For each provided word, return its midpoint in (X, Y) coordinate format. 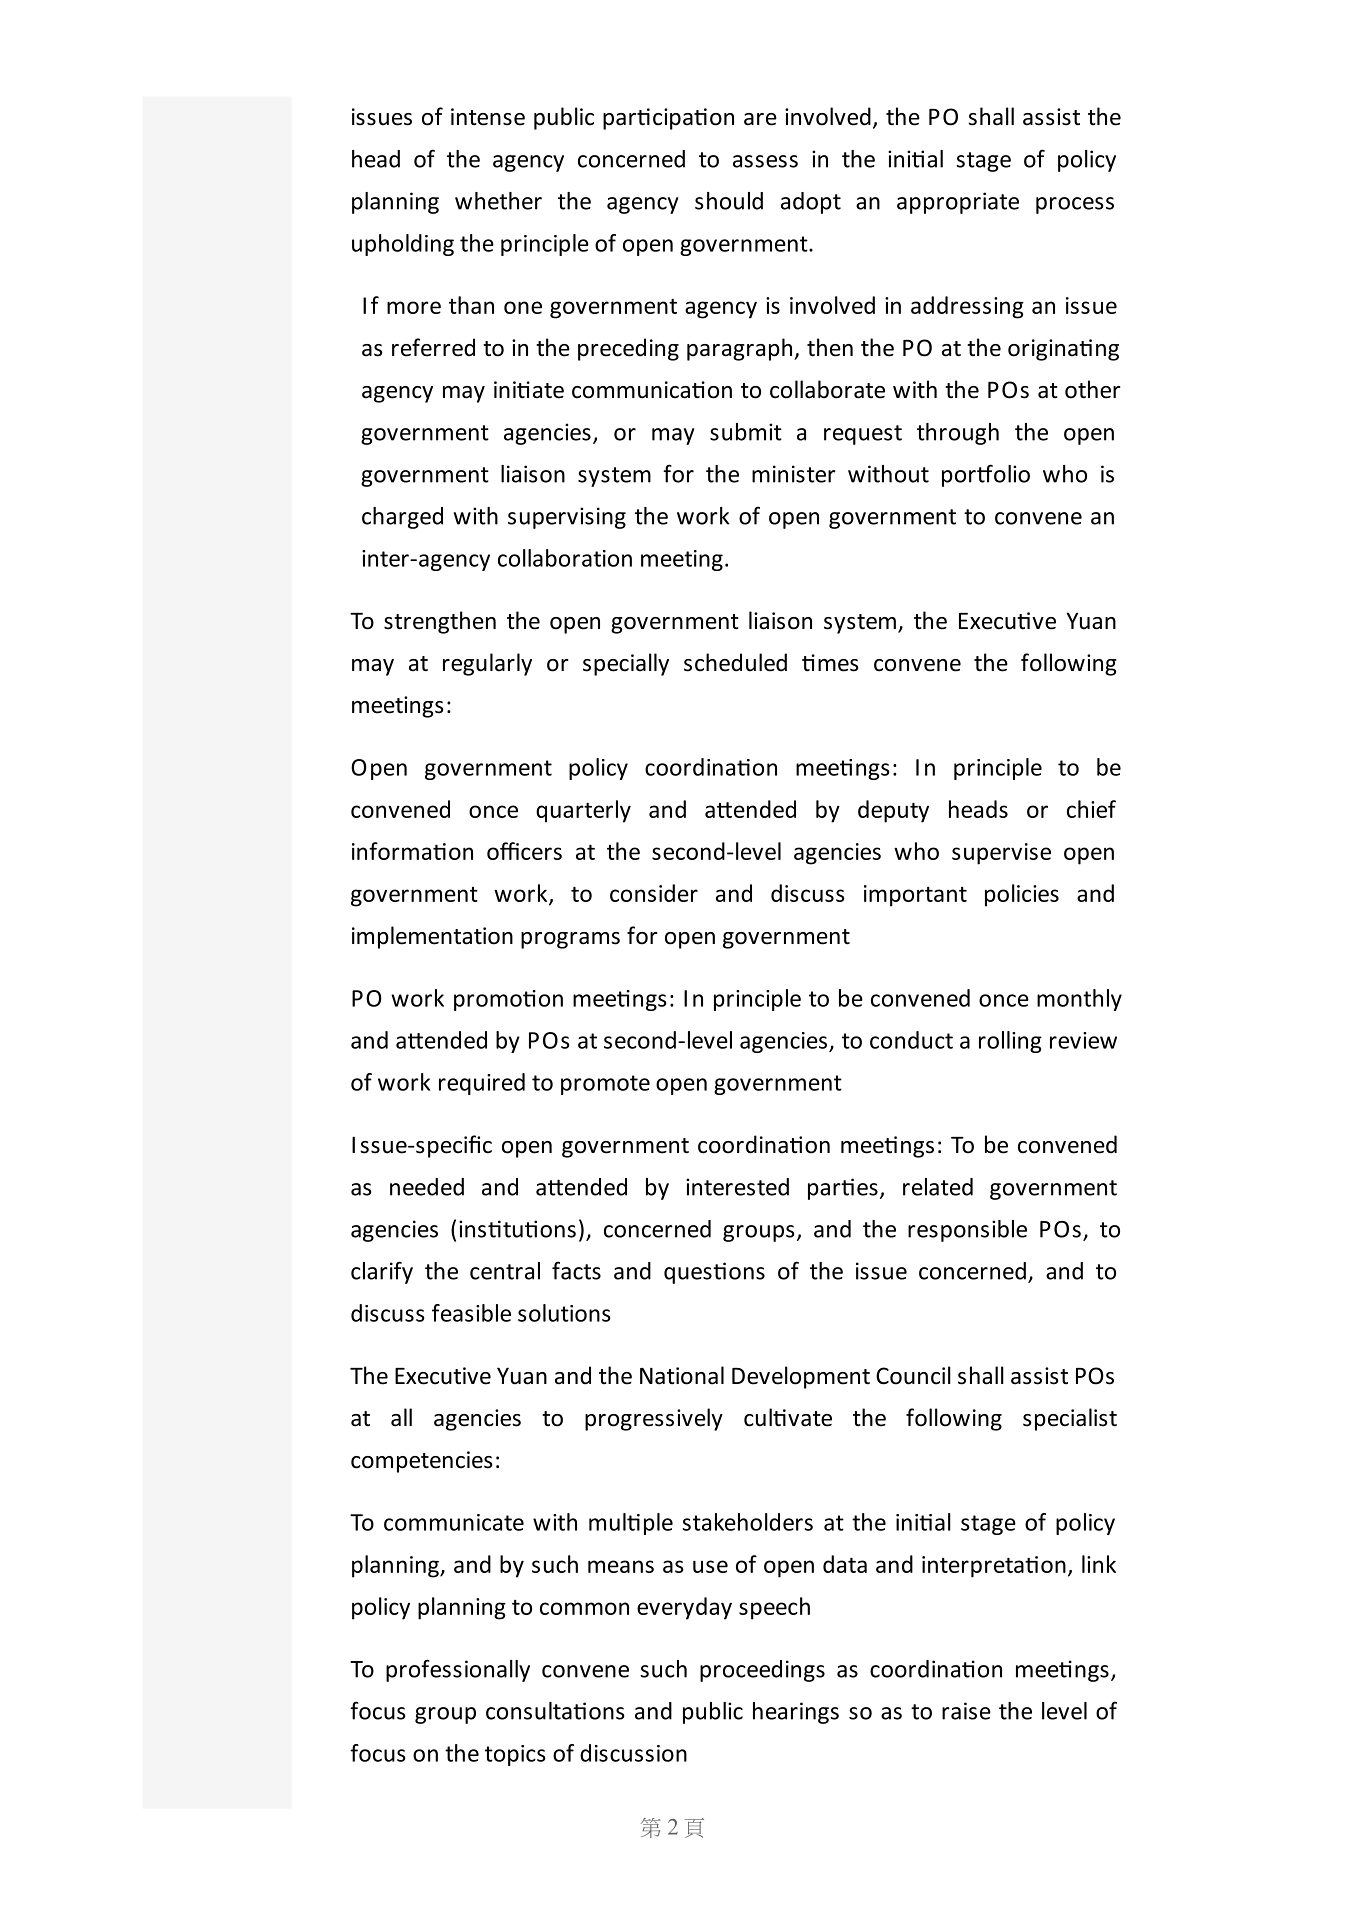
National (682, 1375)
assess (765, 161)
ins (474, 1229)
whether (498, 201)
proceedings (762, 1671)
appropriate (958, 203)
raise (966, 1711)
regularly (487, 664)
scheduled (735, 662)
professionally (458, 1670)
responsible (967, 1231)
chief (1091, 809)
